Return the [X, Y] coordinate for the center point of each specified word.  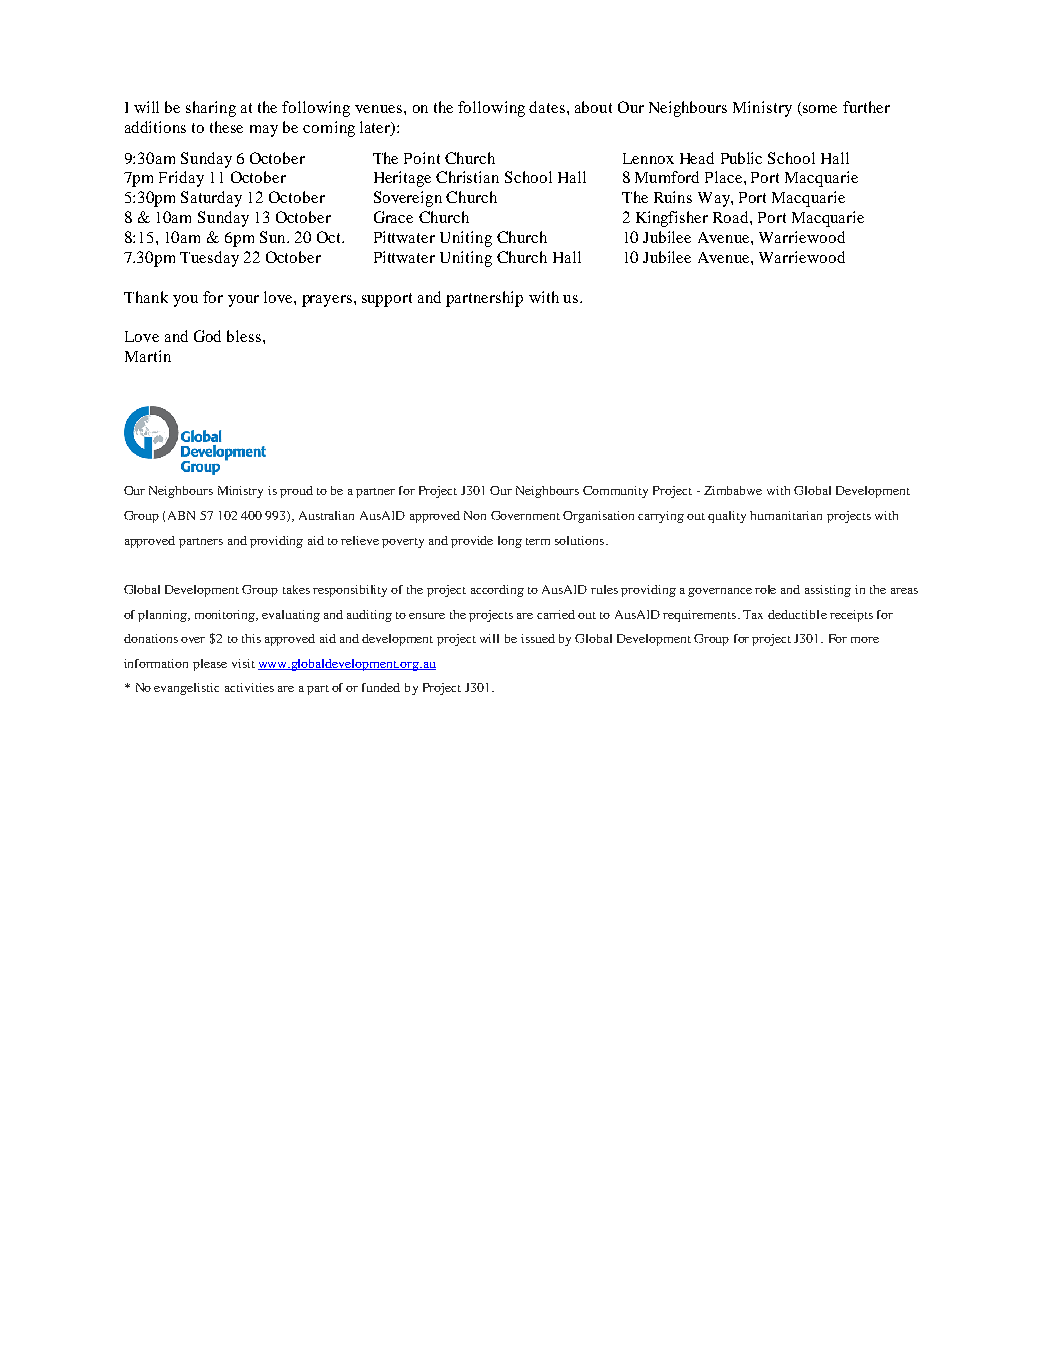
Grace [393, 217]
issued [538, 638]
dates [547, 107]
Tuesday [209, 259]
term [538, 541]
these [226, 127]
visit [243, 663]
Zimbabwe [733, 490]
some [819, 110]
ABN [181, 515]
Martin [148, 356]
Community [615, 492]
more [865, 640]
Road [732, 217]
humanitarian [786, 515]
